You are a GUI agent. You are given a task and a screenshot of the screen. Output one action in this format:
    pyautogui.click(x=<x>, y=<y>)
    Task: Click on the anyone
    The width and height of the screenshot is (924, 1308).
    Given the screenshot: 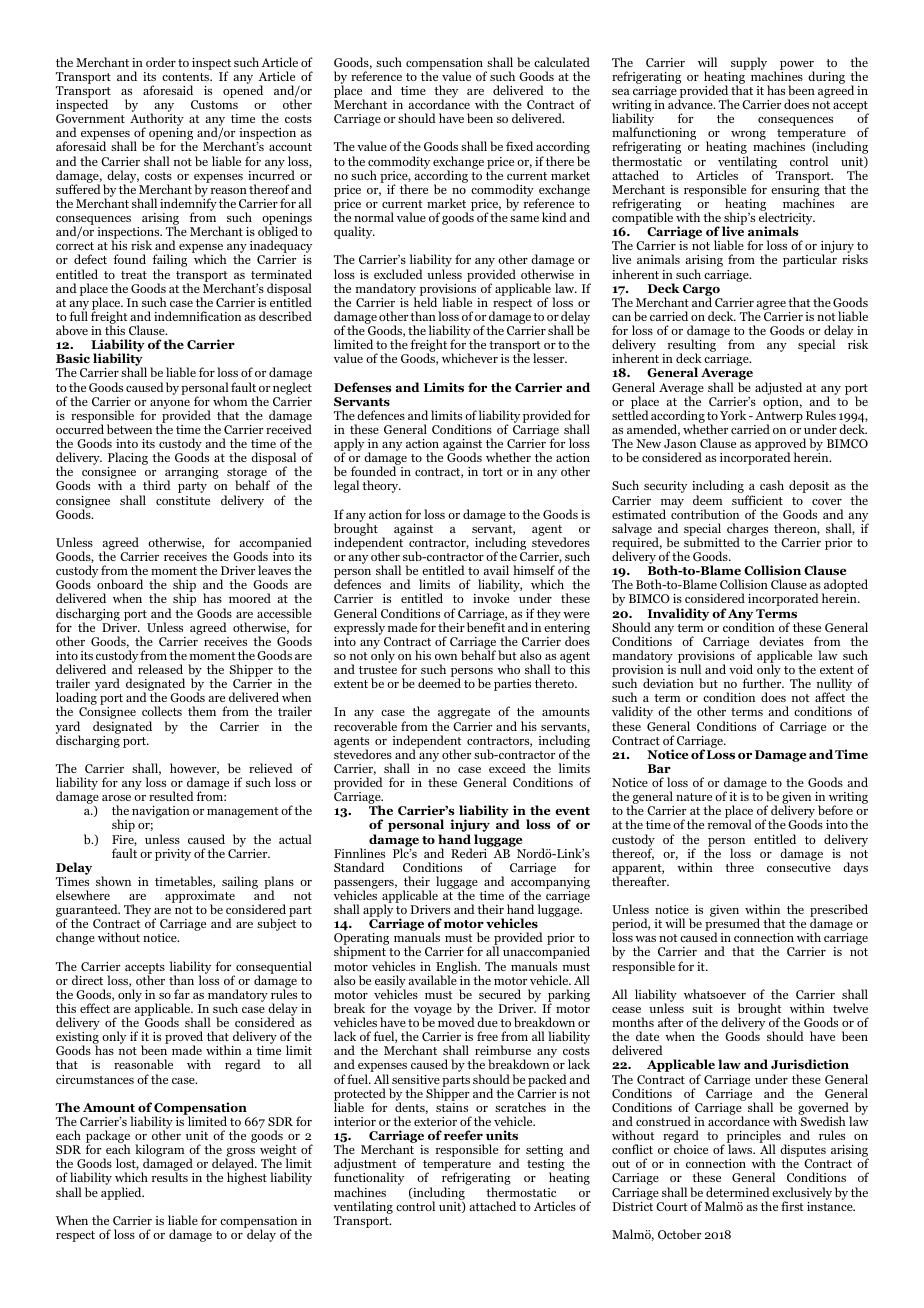 What is the action you would take?
    pyautogui.click(x=170, y=404)
